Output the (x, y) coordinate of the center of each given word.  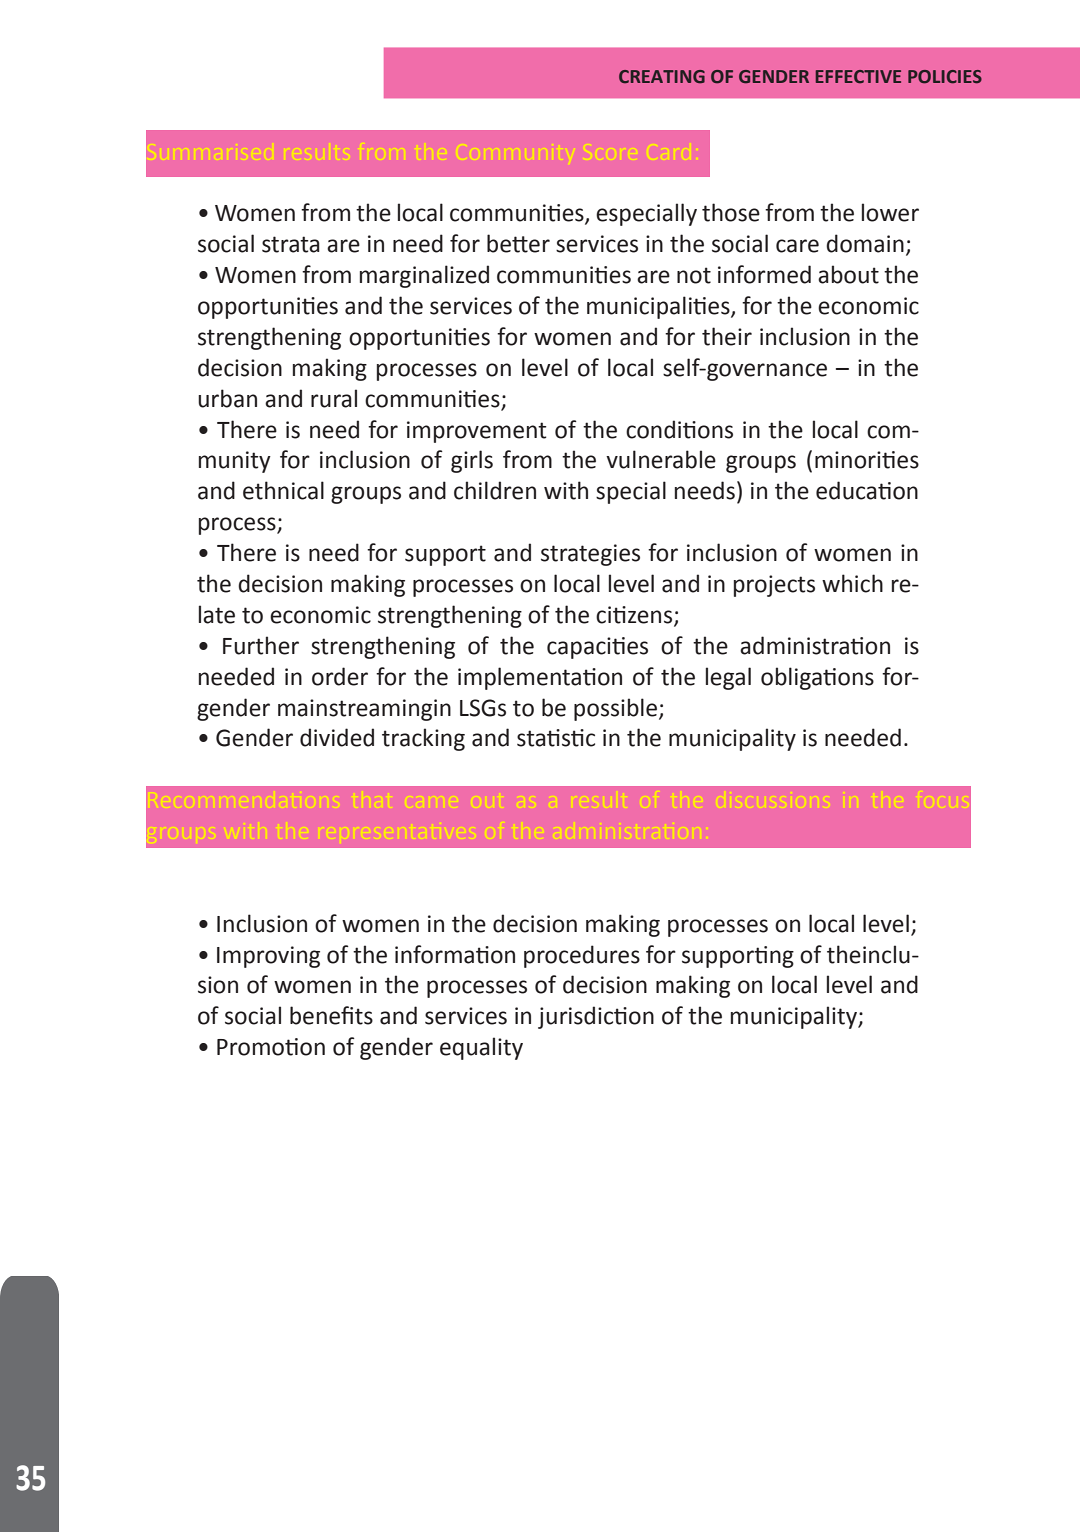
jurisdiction (596, 1017)
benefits (331, 1015)
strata (291, 244)
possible (617, 709)
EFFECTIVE (858, 76)
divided (337, 737)
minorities (867, 460)
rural (334, 398)
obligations (817, 678)
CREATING (662, 76)
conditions (679, 429)
